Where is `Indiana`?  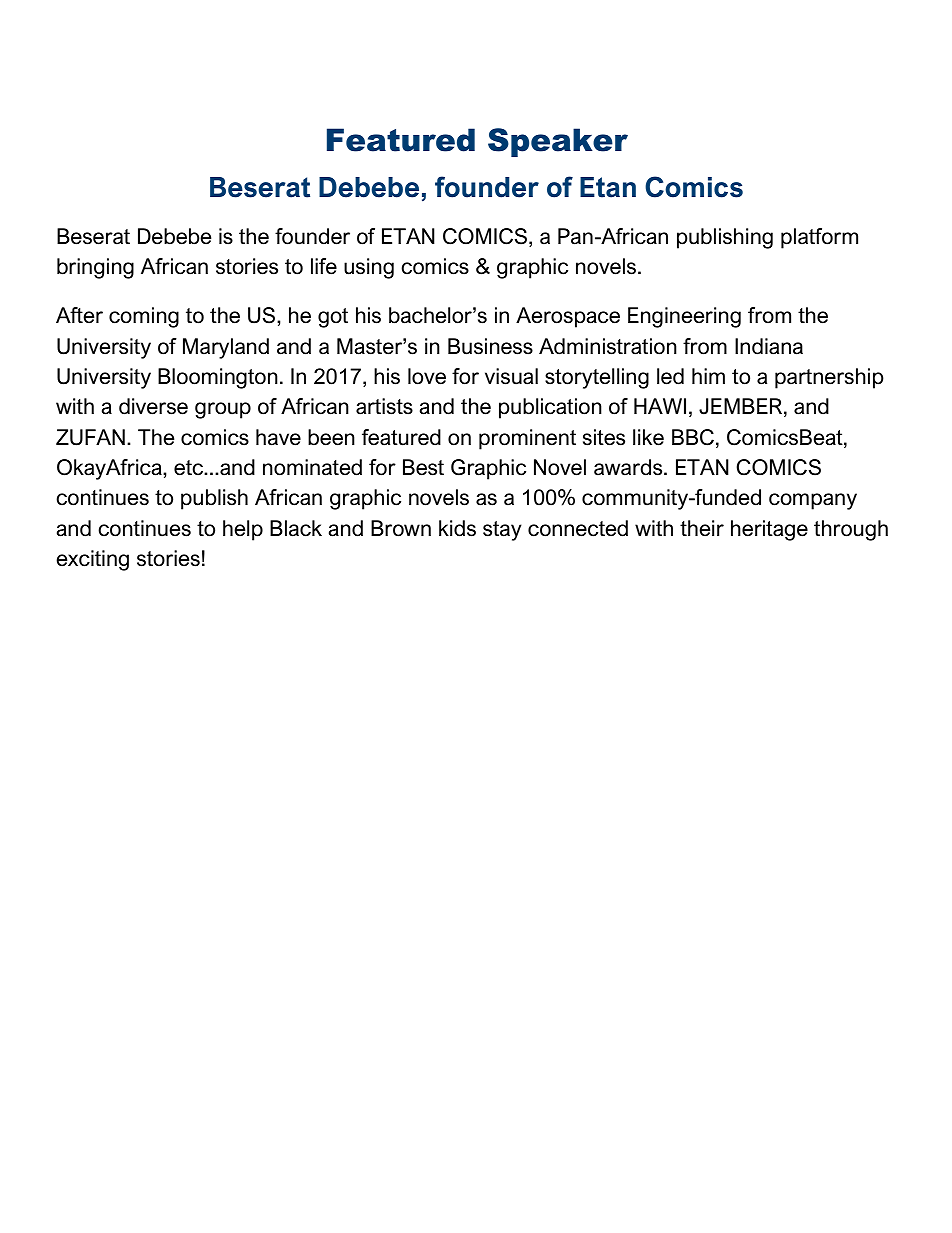
Indiana is located at coordinates (769, 346).
